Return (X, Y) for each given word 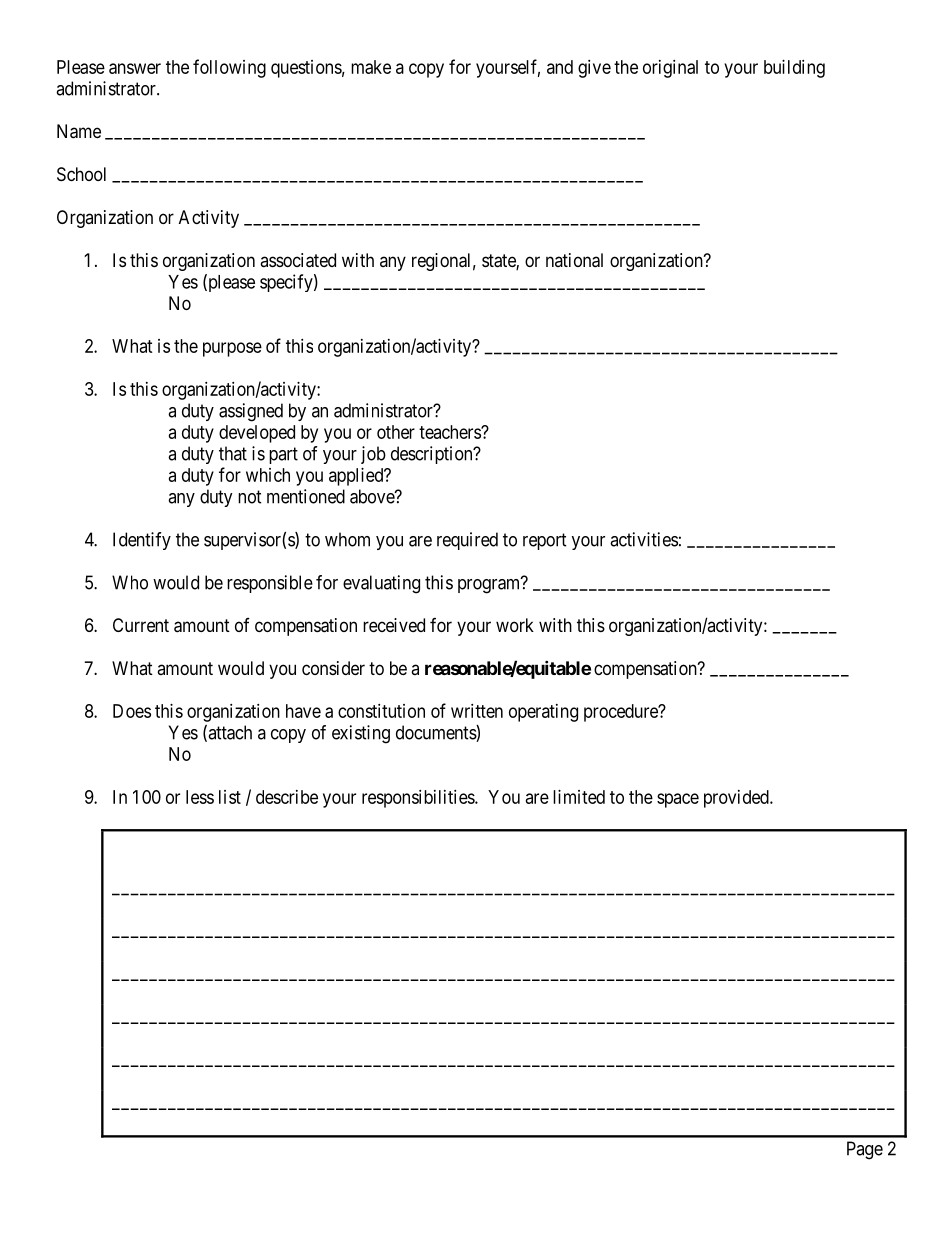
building (794, 69)
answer (135, 68)
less (200, 797)
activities (644, 539)
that (233, 453)
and (560, 67)
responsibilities (419, 799)
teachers (450, 432)
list (230, 797)
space (678, 800)
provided (737, 799)
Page (865, 1150)
